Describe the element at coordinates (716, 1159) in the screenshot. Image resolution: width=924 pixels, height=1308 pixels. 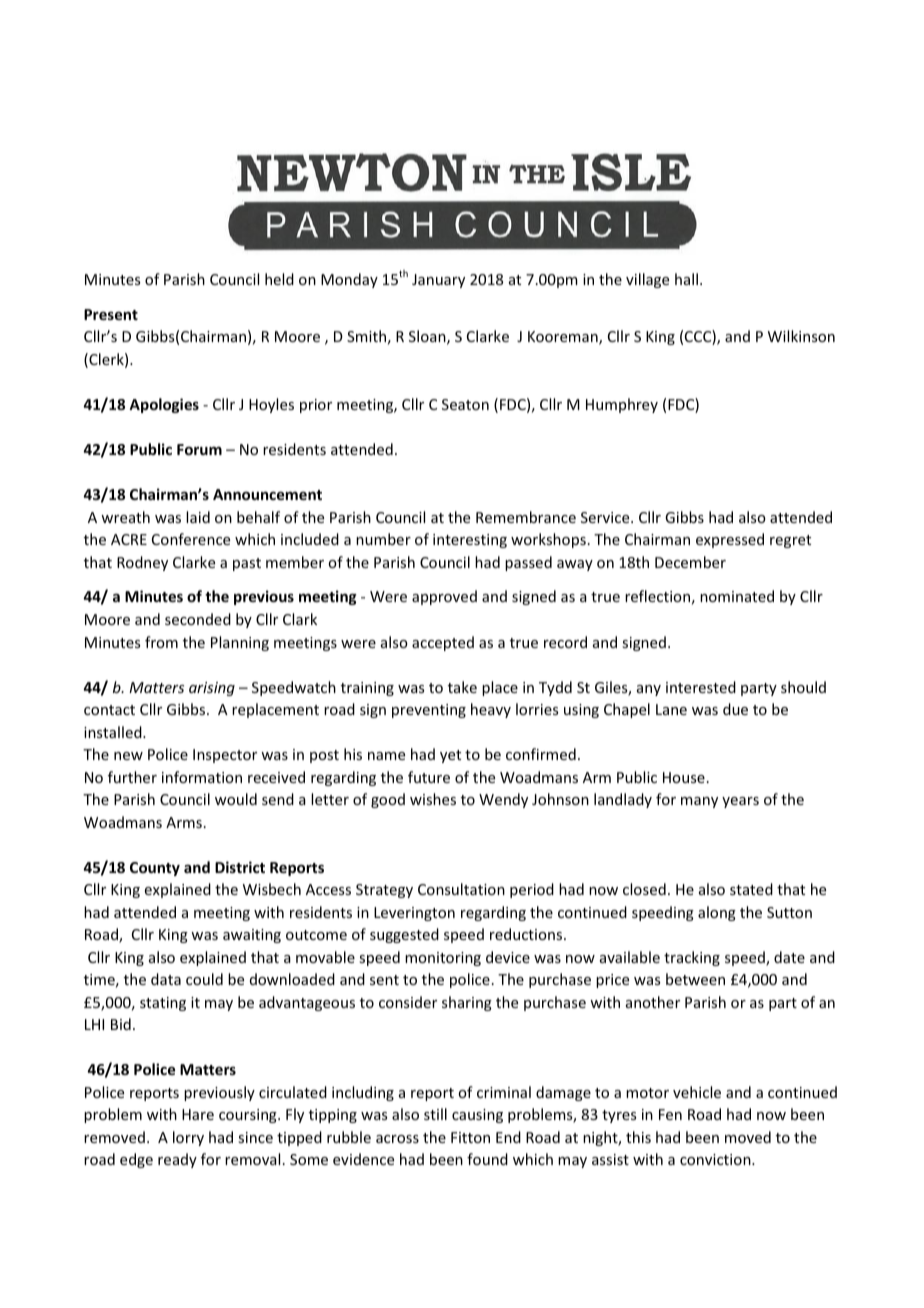
I see `conviction` at that location.
